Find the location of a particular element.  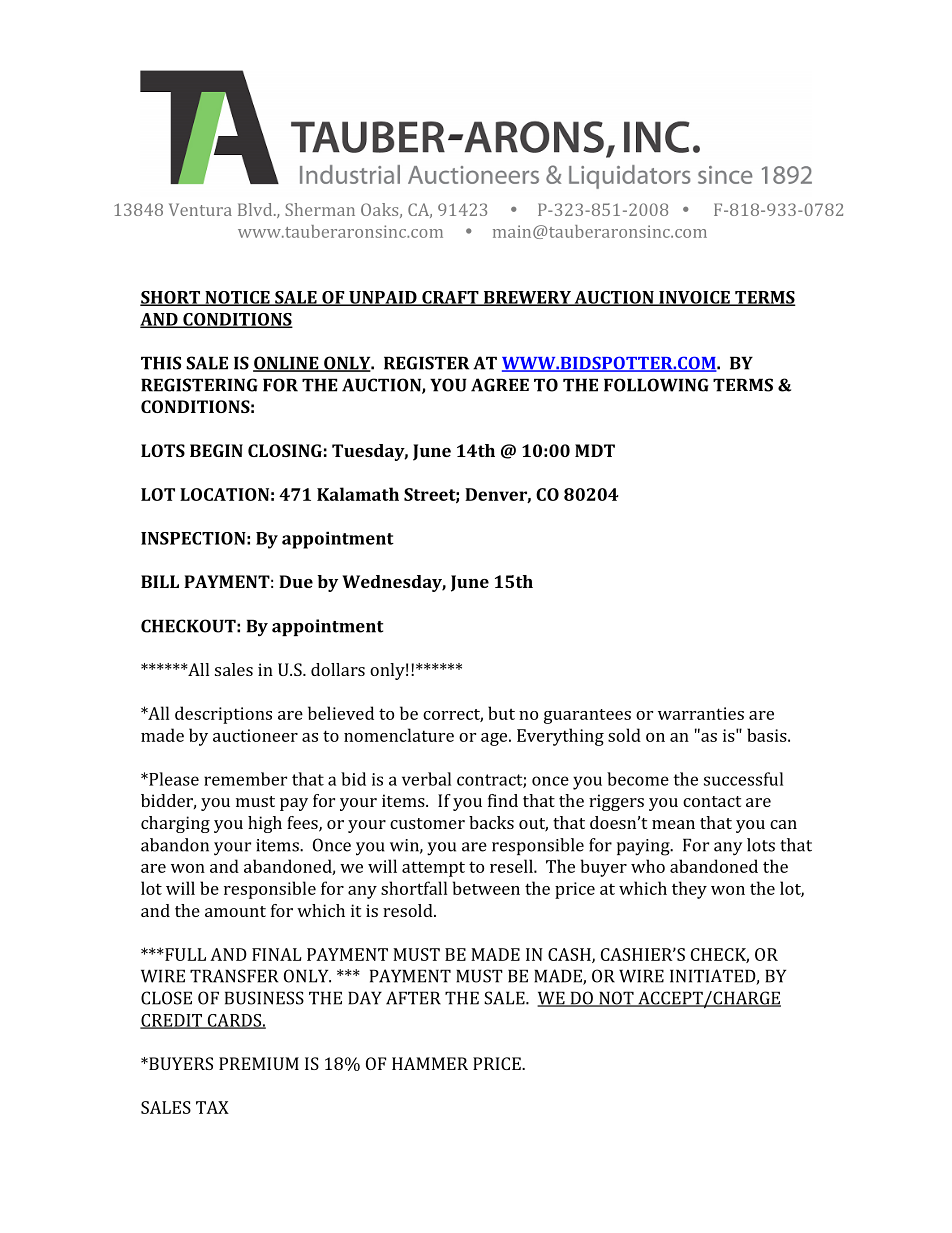

Blvd is located at coordinates (256, 209).
